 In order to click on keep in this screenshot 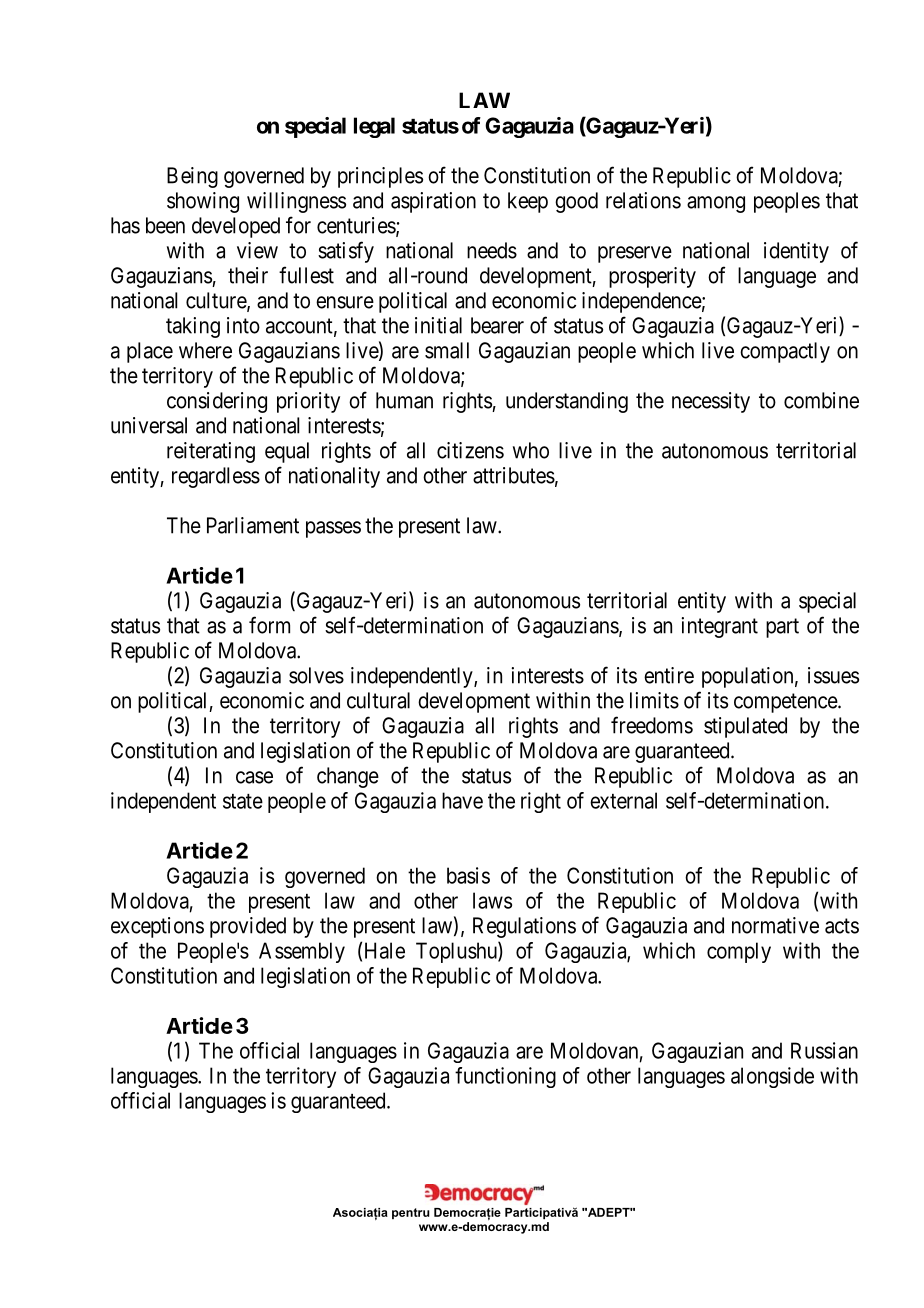, I will do `click(528, 202)`.
